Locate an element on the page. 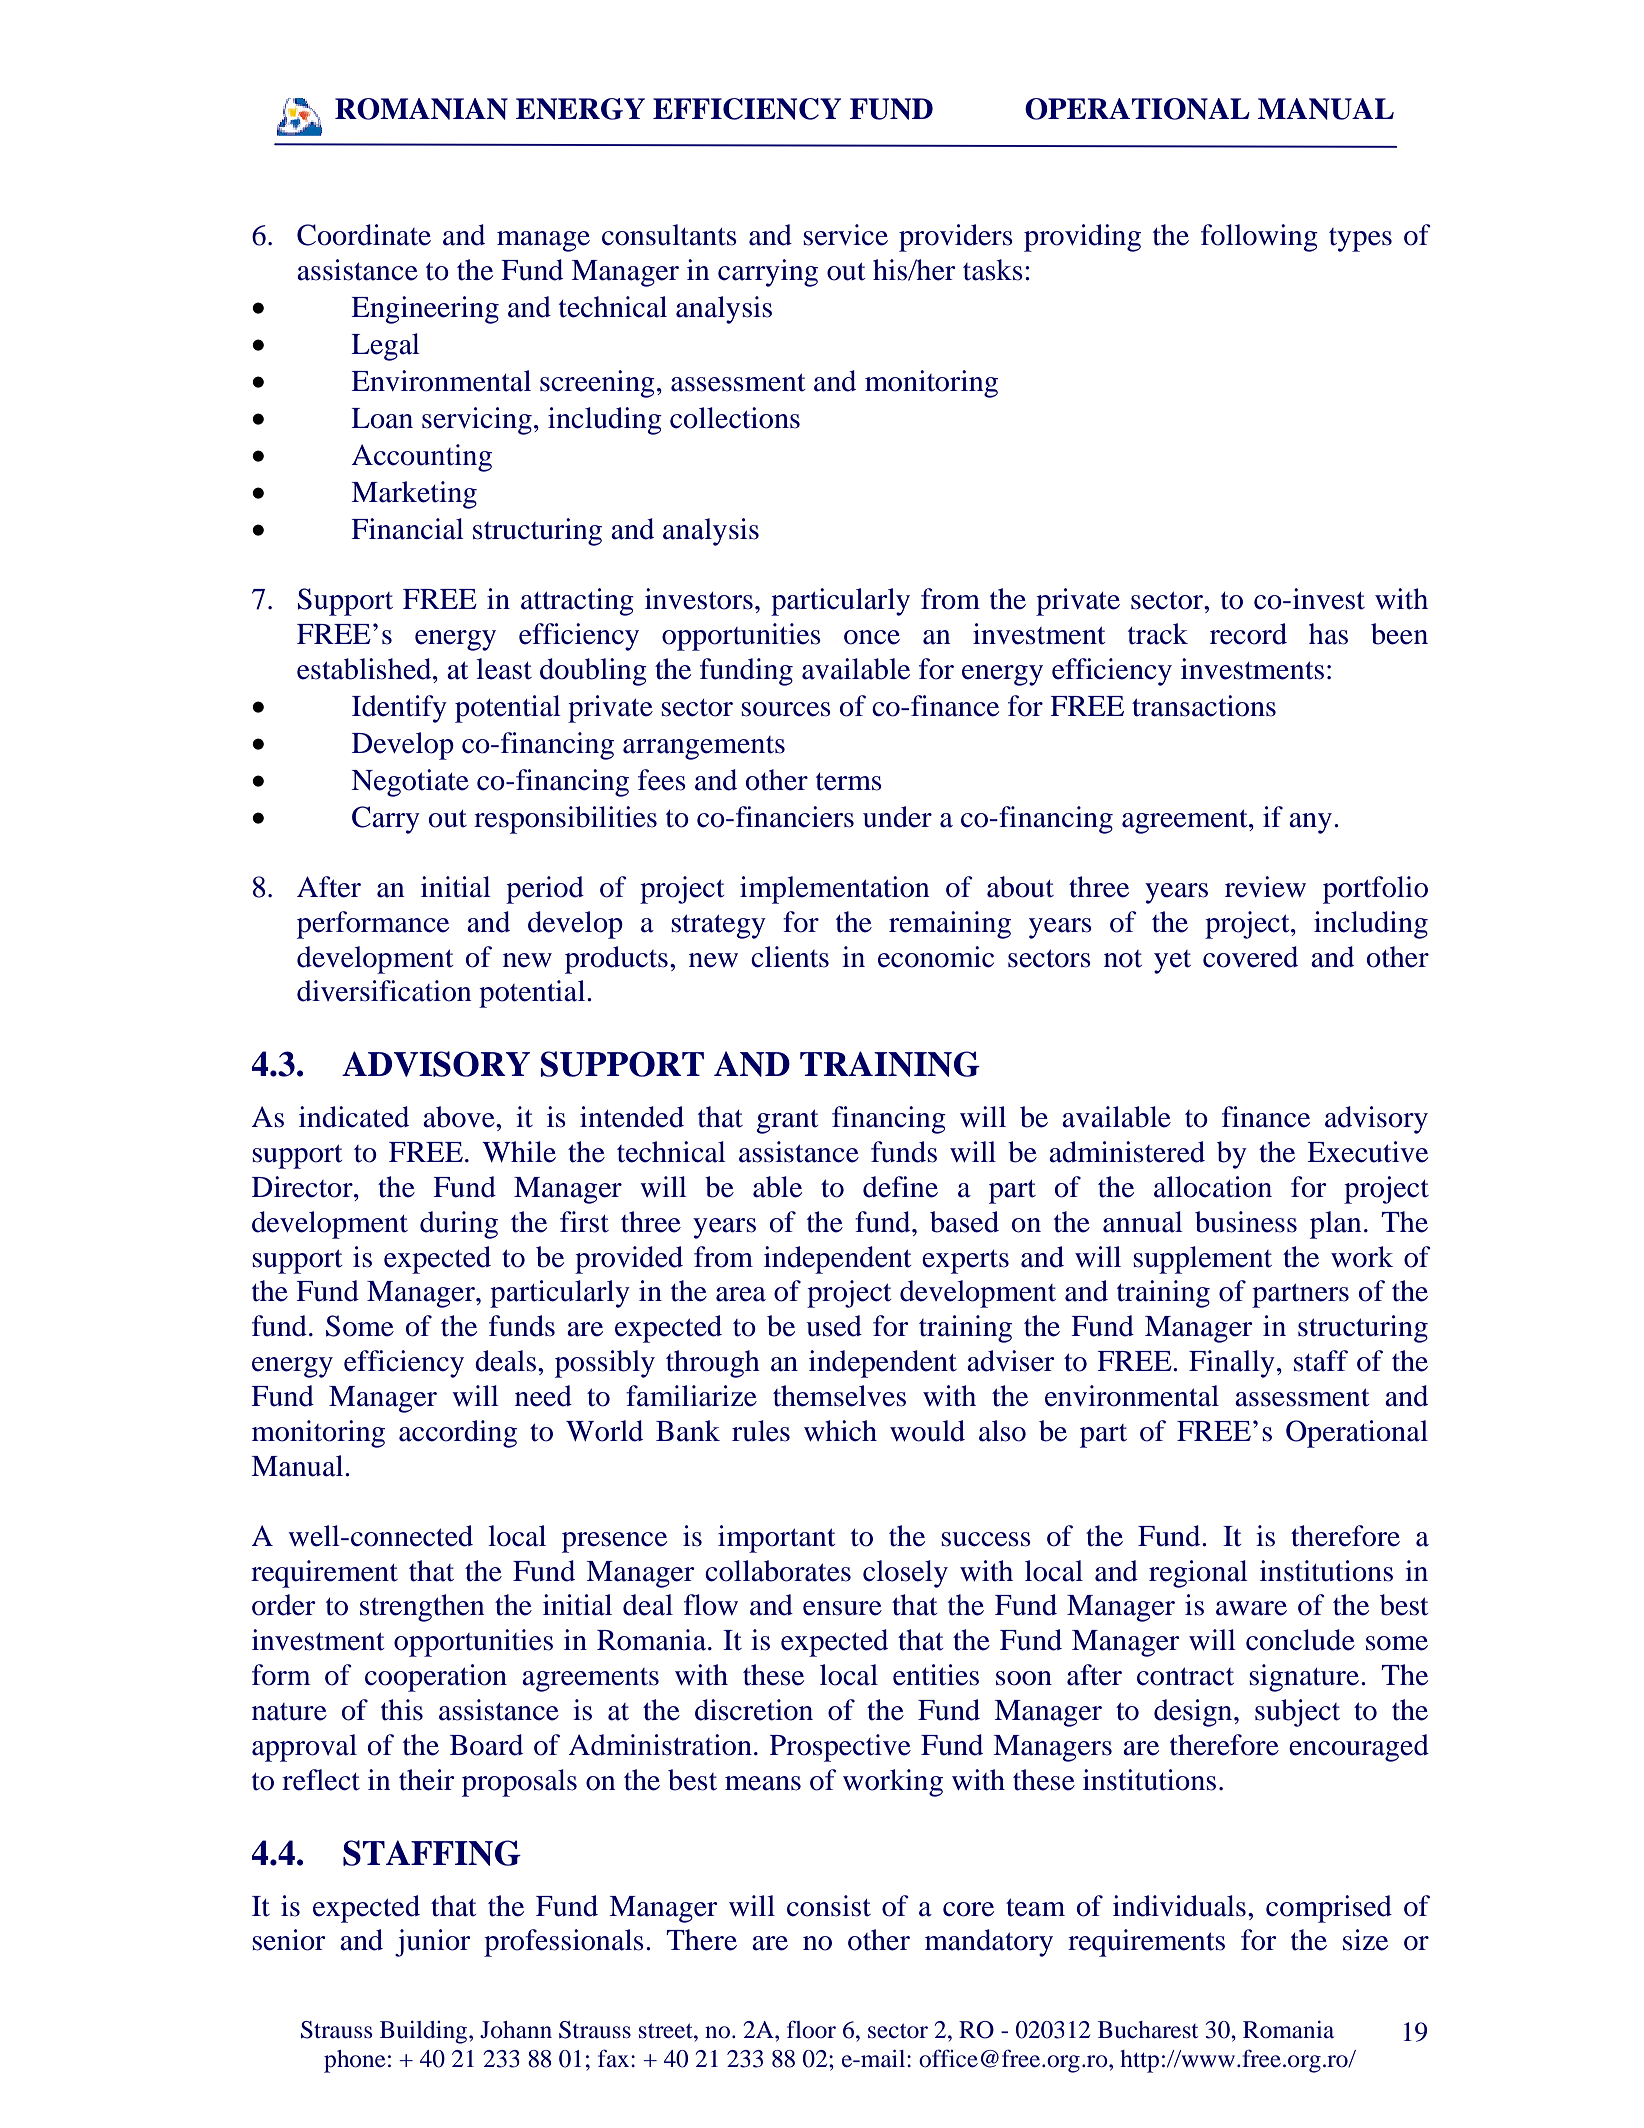 The height and width of the page is (2128, 1644). ensure is located at coordinates (842, 1608).
